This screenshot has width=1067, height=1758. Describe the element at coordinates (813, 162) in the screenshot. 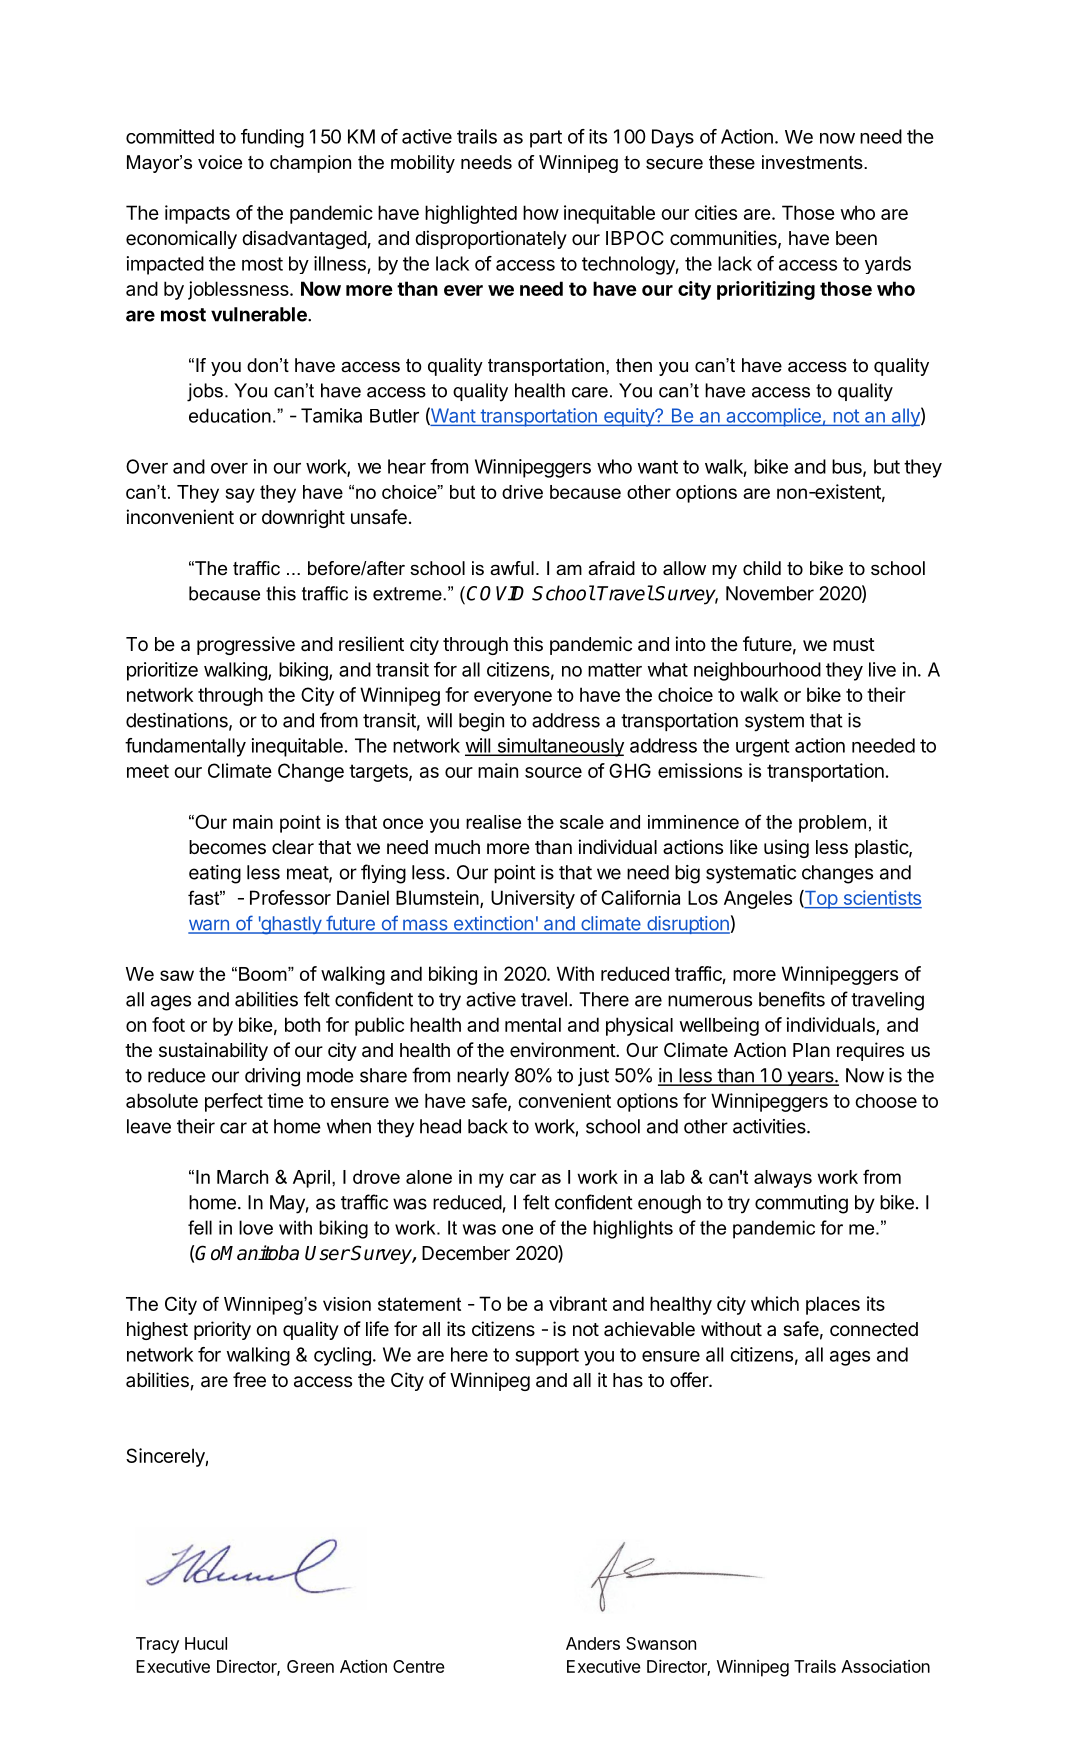

I see `investments` at that location.
